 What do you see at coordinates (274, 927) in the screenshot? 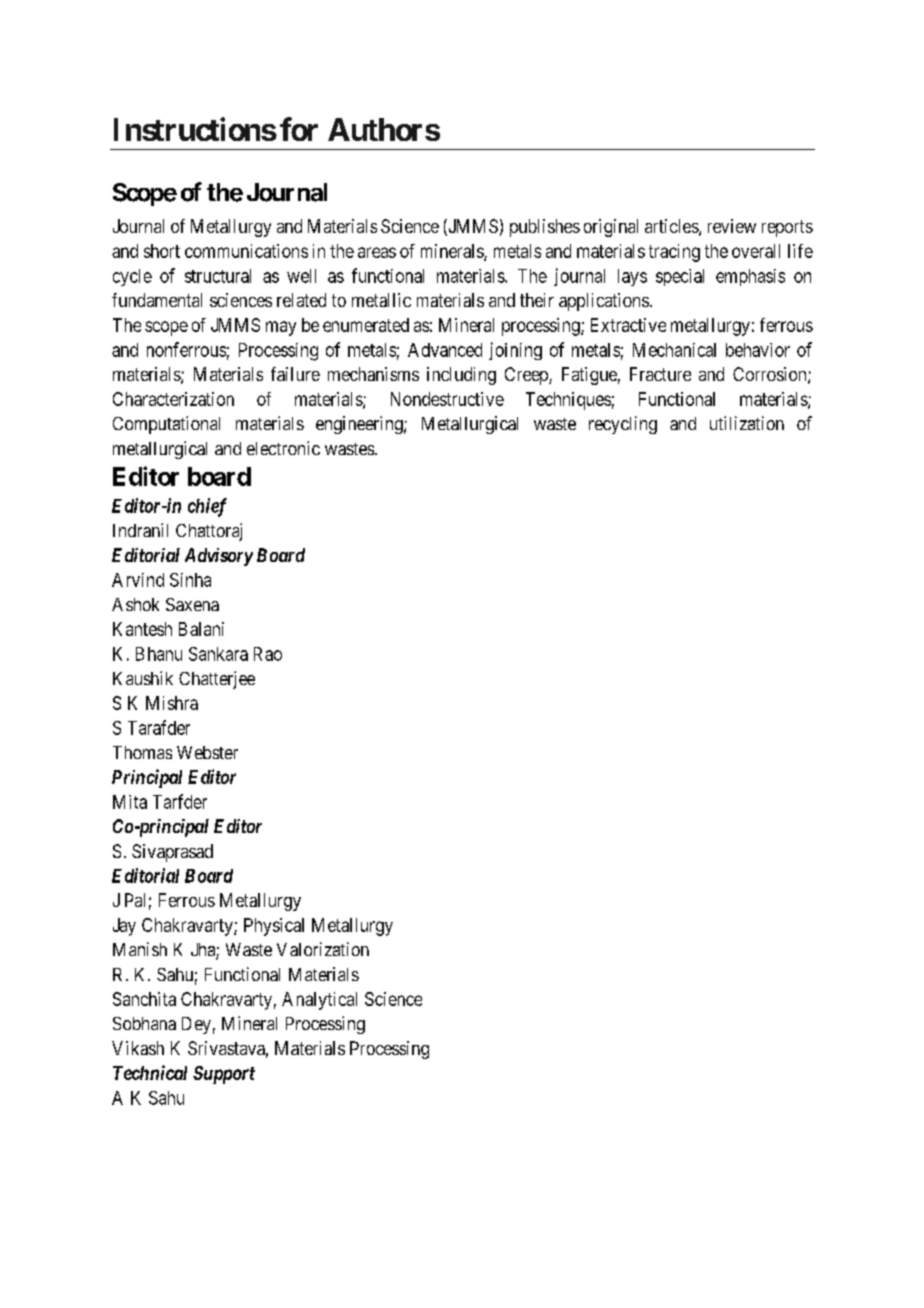
I see `Physical` at bounding box center [274, 927].
